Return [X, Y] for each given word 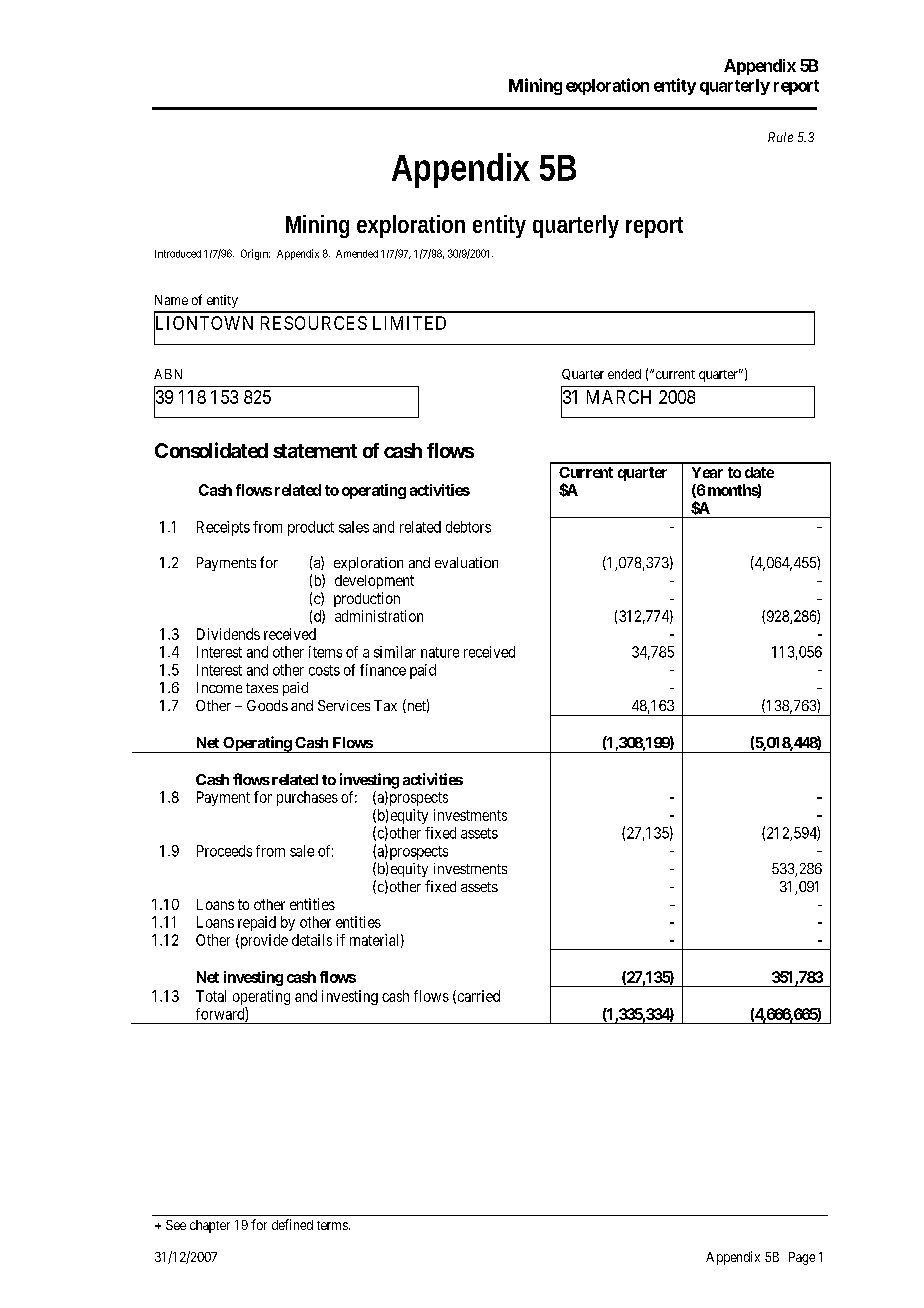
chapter [210, 1226]
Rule [780, 137]
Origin [255, 254]
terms [332, 1225]
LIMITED [409, 323]
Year [707, 472]
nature [440, 652]
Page [802, 1258]
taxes [262, 688]
